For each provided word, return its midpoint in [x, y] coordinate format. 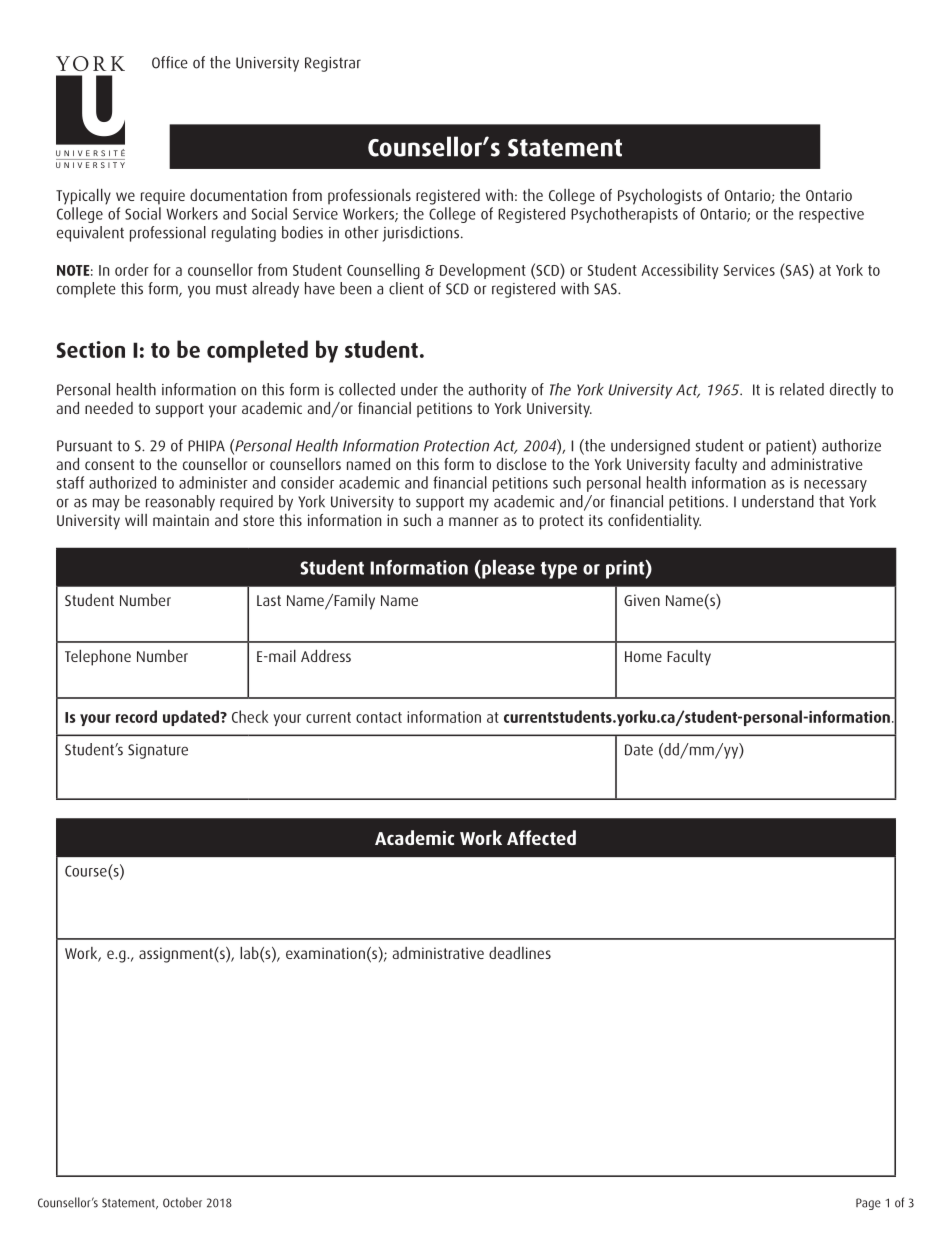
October [182, 1202]
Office [170, 62]
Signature [158, 751]
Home [643, 656]
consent [109, 464]
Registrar [333, 64]
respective [831, 215]
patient [789, 447]
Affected [541, 837]
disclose [522, 464]
